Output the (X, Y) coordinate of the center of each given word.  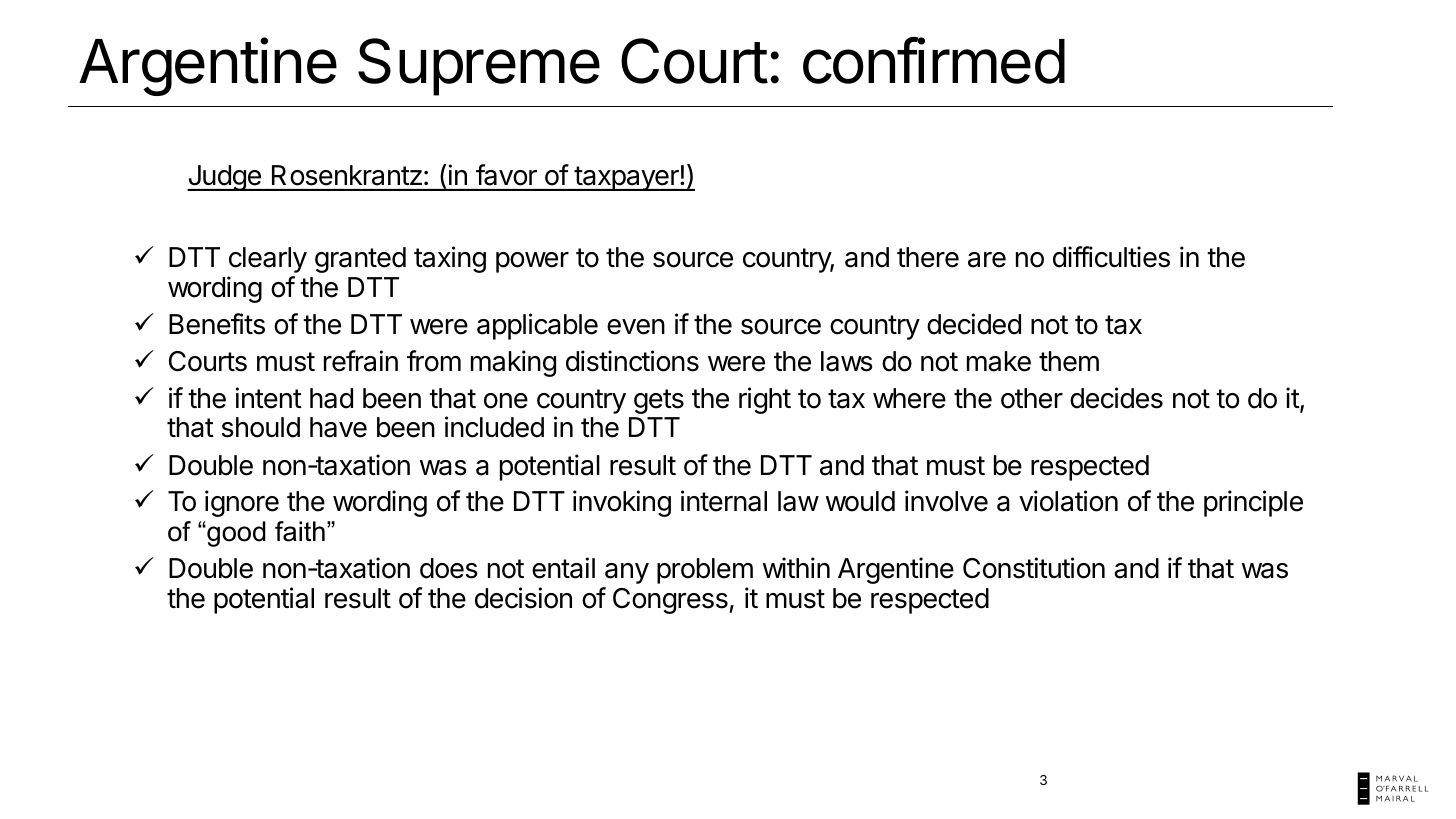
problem (705, 571)
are (987, 260)
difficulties (1111, 257)
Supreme (479, 67)
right (765, 400)
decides (1116, 398)
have (338, 427)
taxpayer (626, 178)
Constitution (1034, 568)
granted (360, 260)
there (928, 257)
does (449, 568)
